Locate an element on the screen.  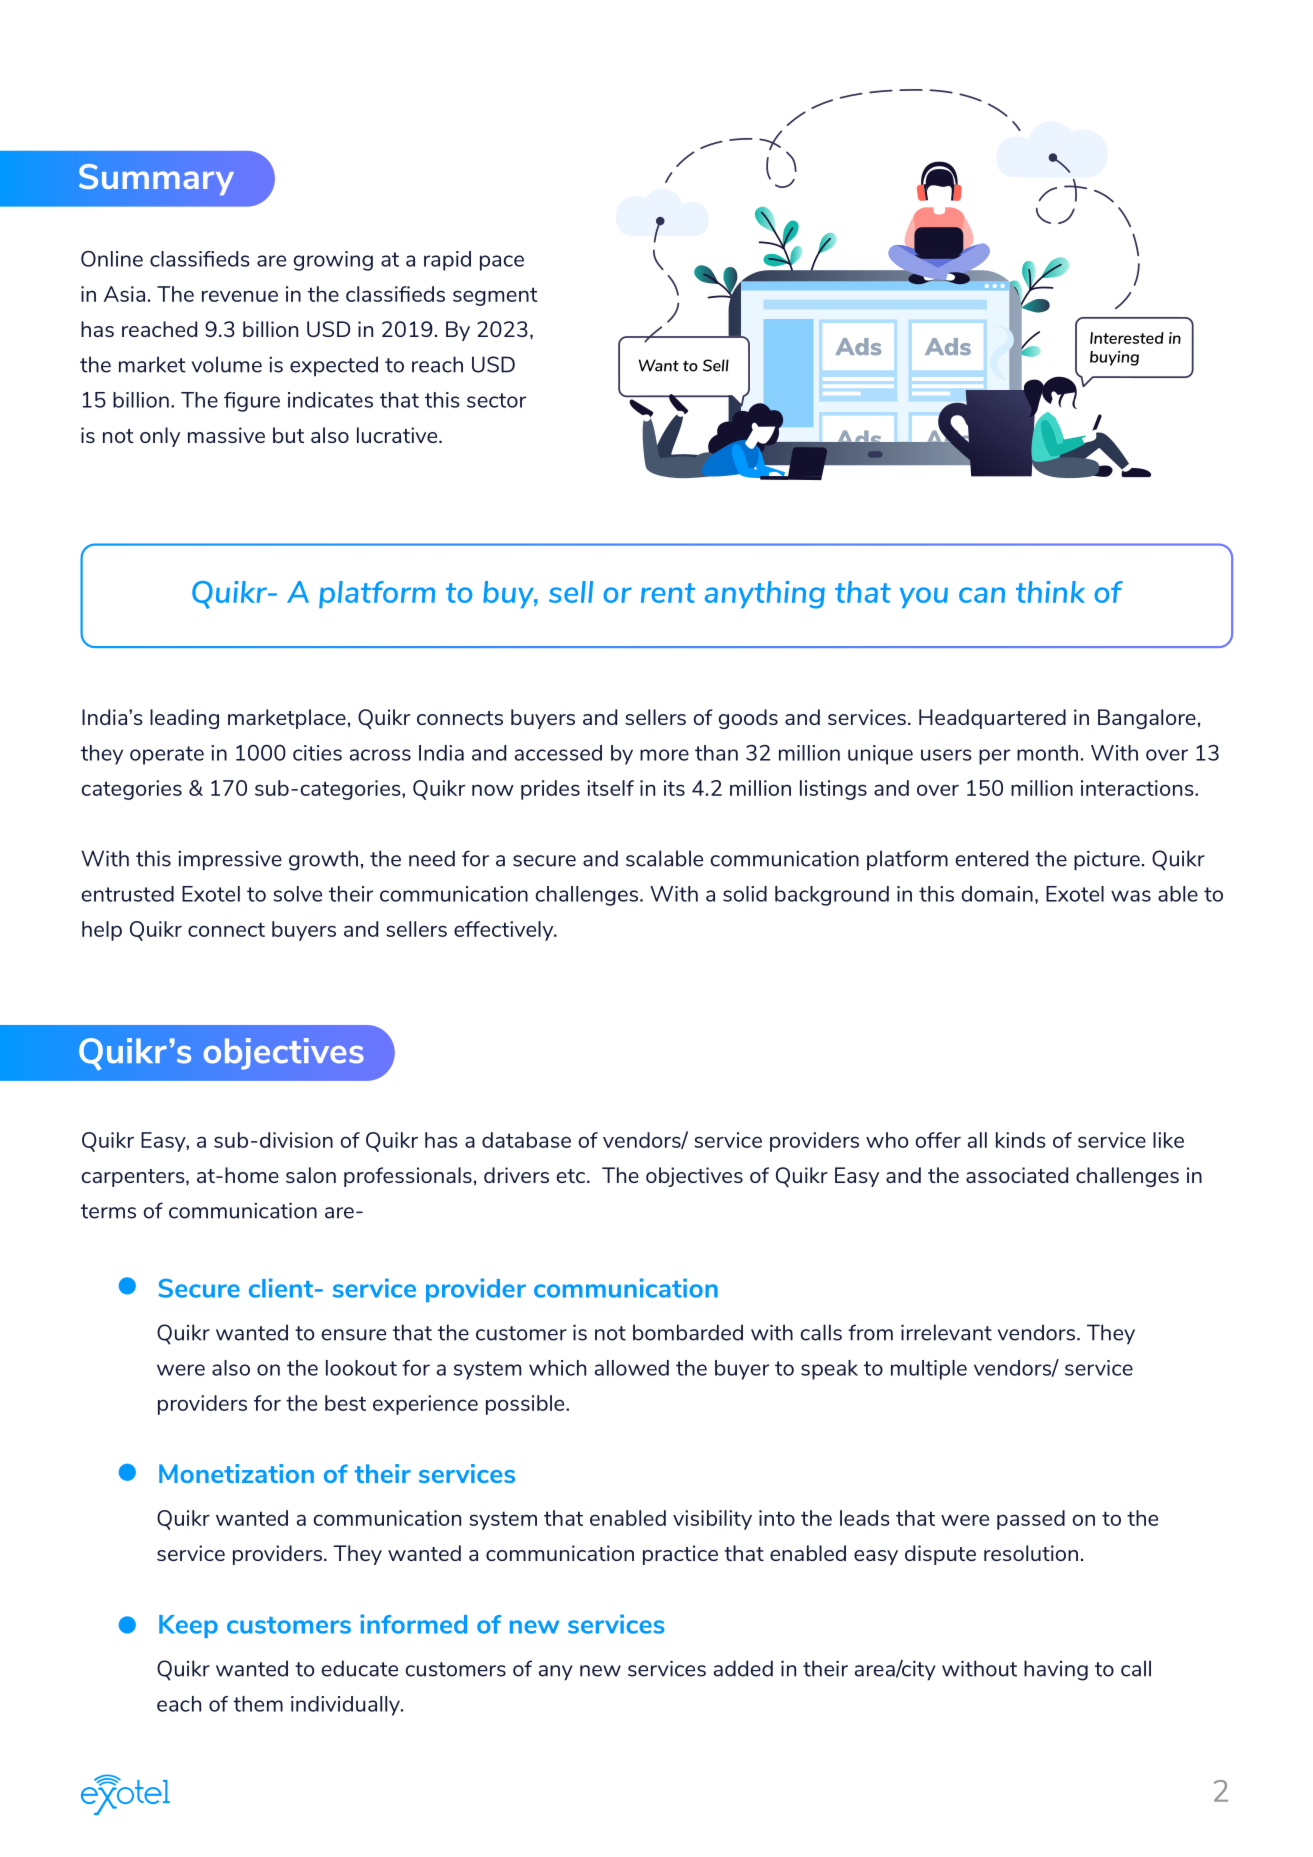
pace is located at coordinates (502, 263).
